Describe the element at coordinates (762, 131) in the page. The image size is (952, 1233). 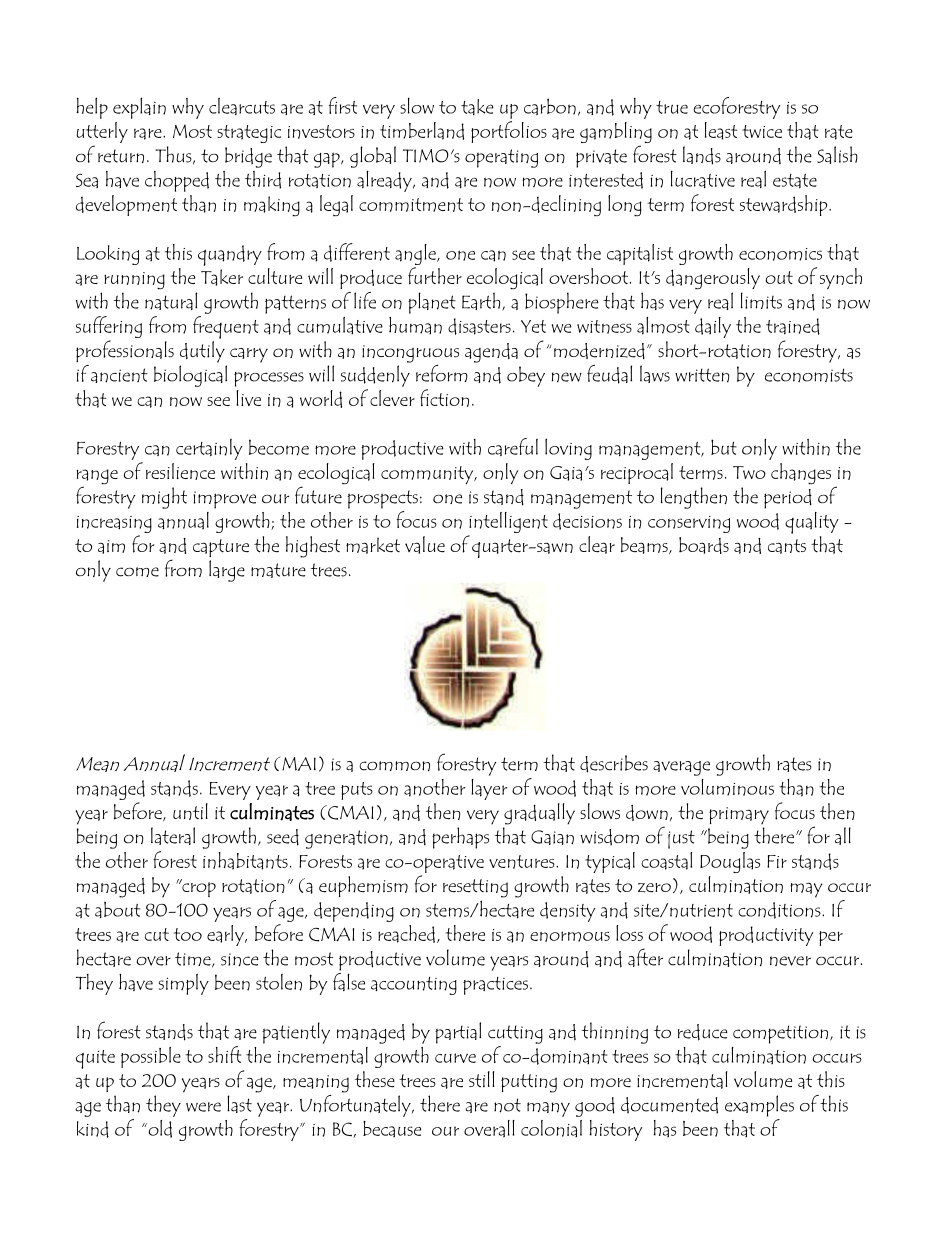
I see `twice` at that location.
